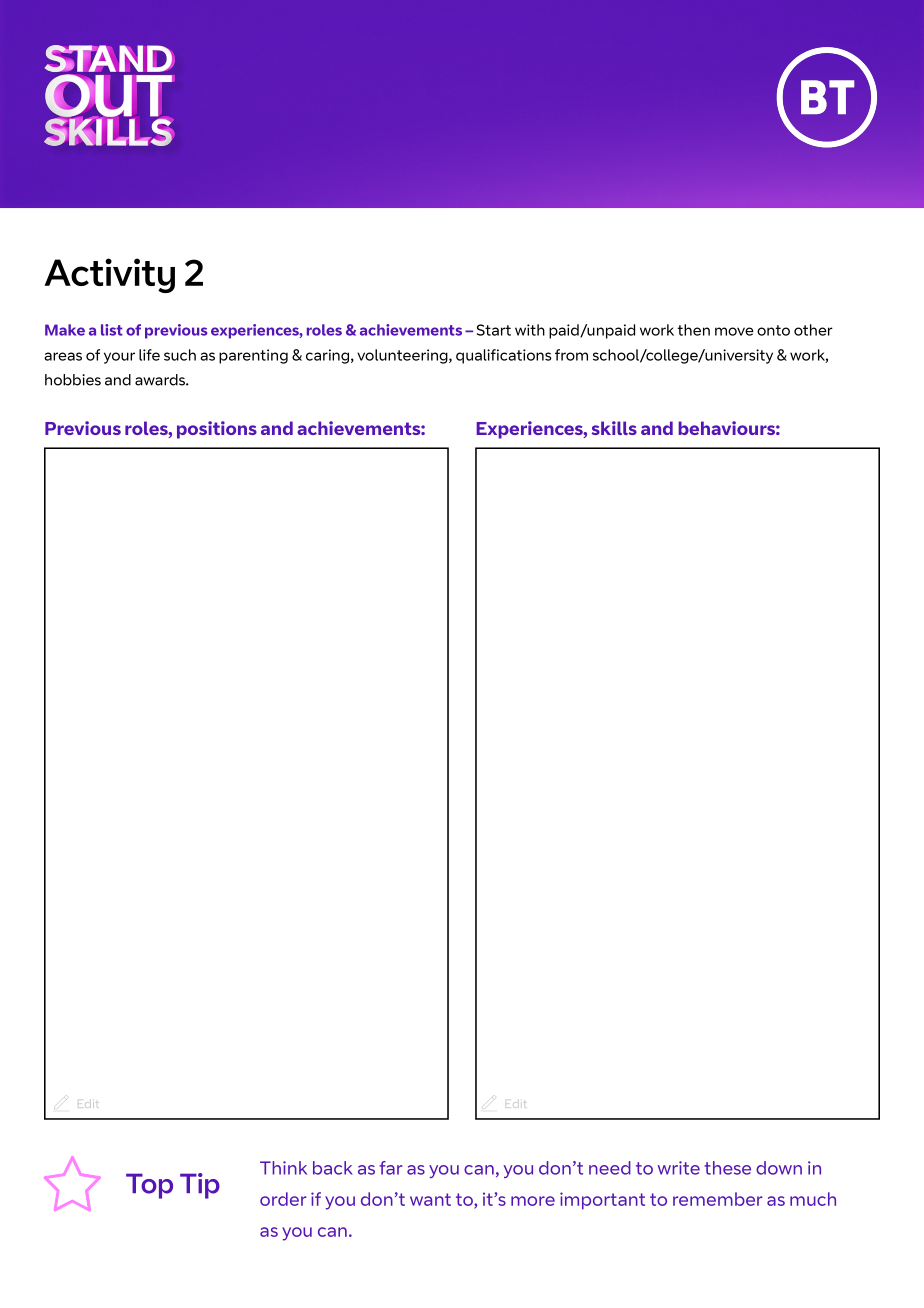  What do you see at coordinates (430, 1199) in the screenshot?
I see `want` at bounding box center [430, 1199].
